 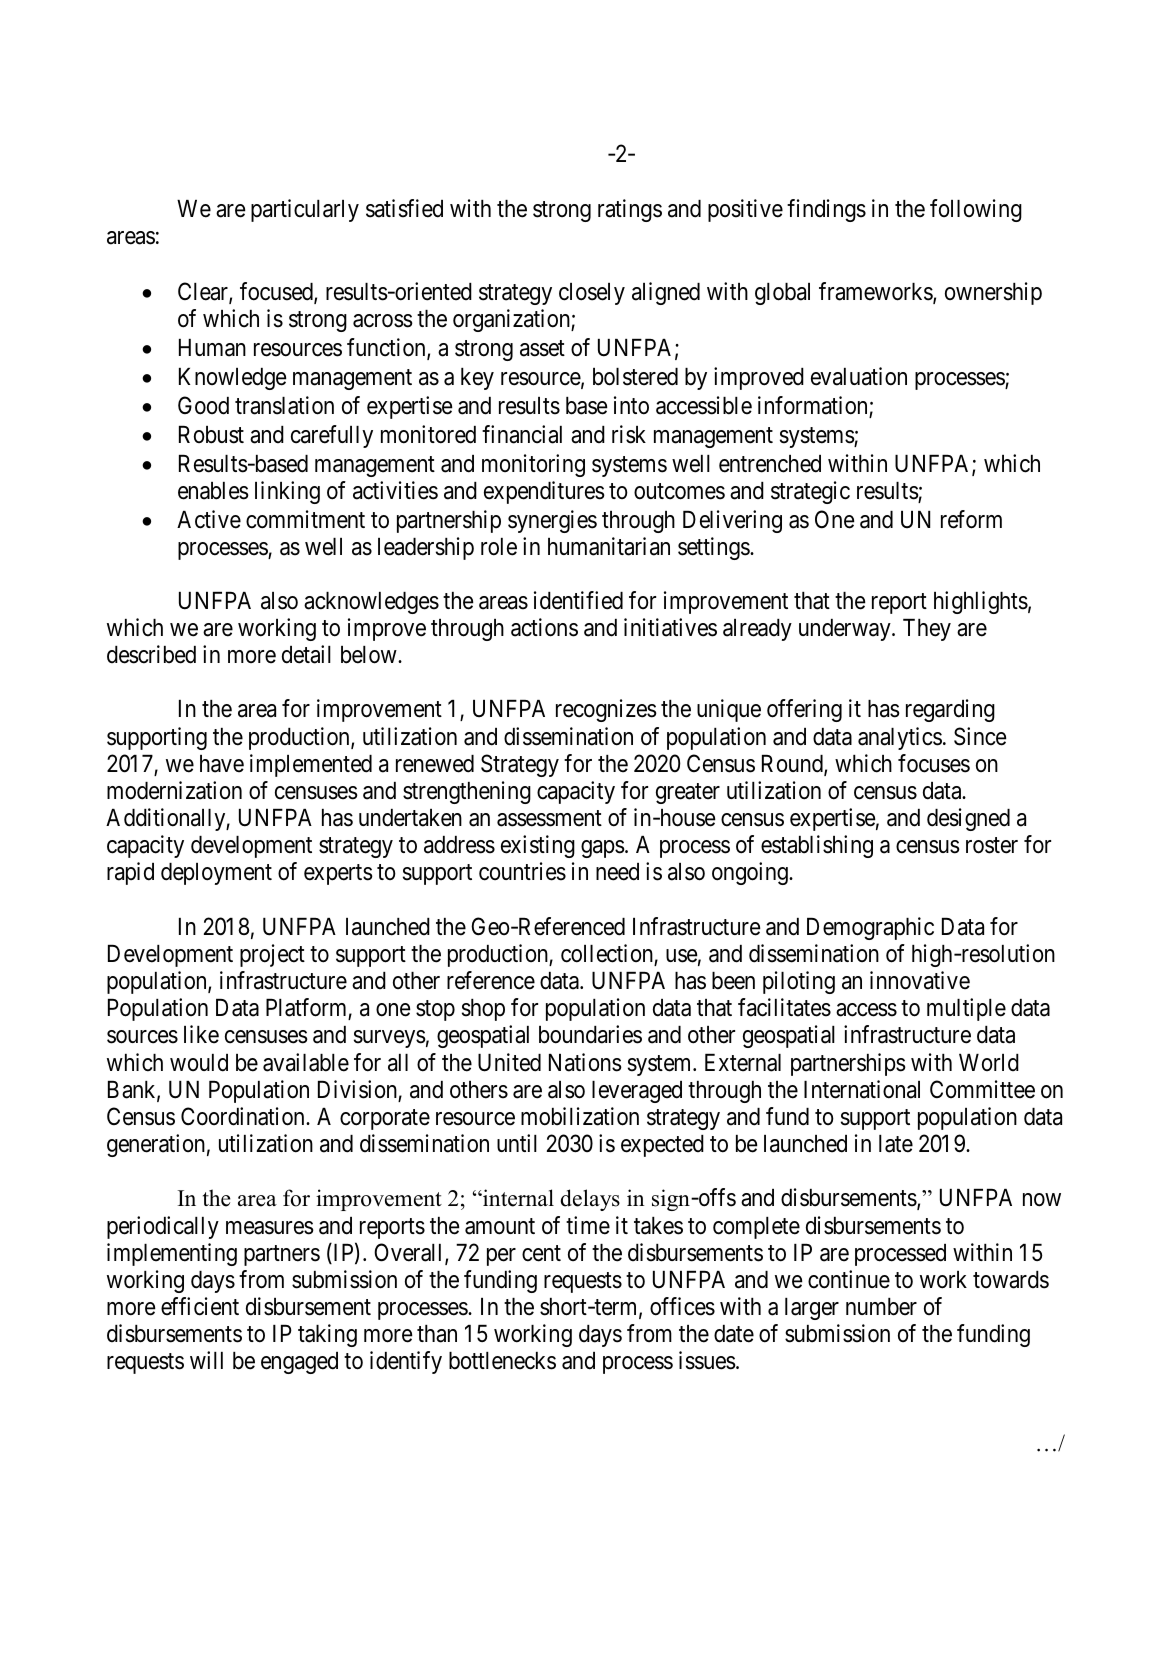 I want to click on assessment, so click(x=549, y=818).
